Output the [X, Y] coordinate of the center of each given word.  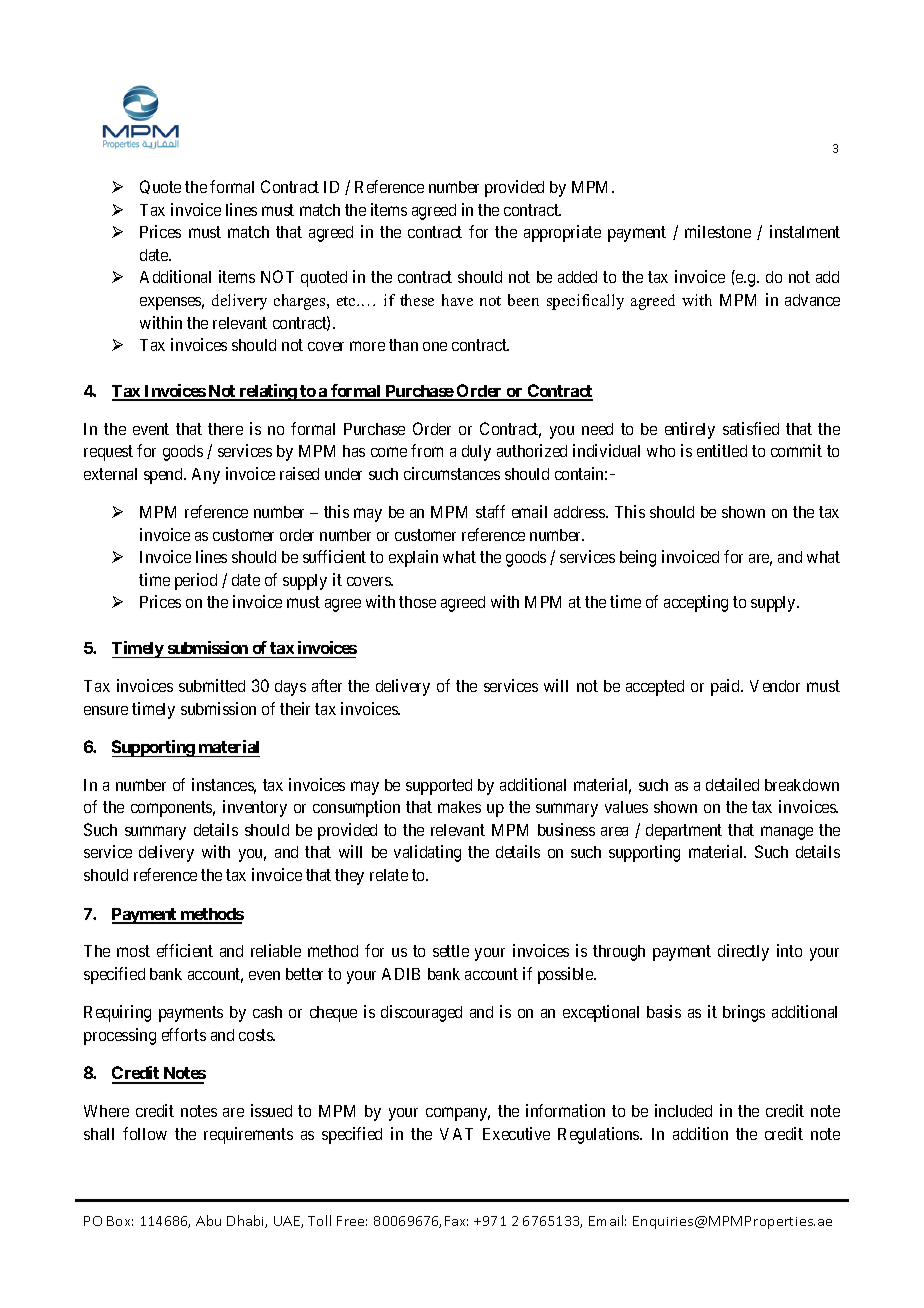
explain [413, 558]
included [683, 1110]
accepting [696, 603]
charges [301, 302]
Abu [208, 1220]
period [196, 581]
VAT [456, 1134]
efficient [185, 950]
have [457, 300]
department [684, 832]
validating [427, 853]
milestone [718, 231]
